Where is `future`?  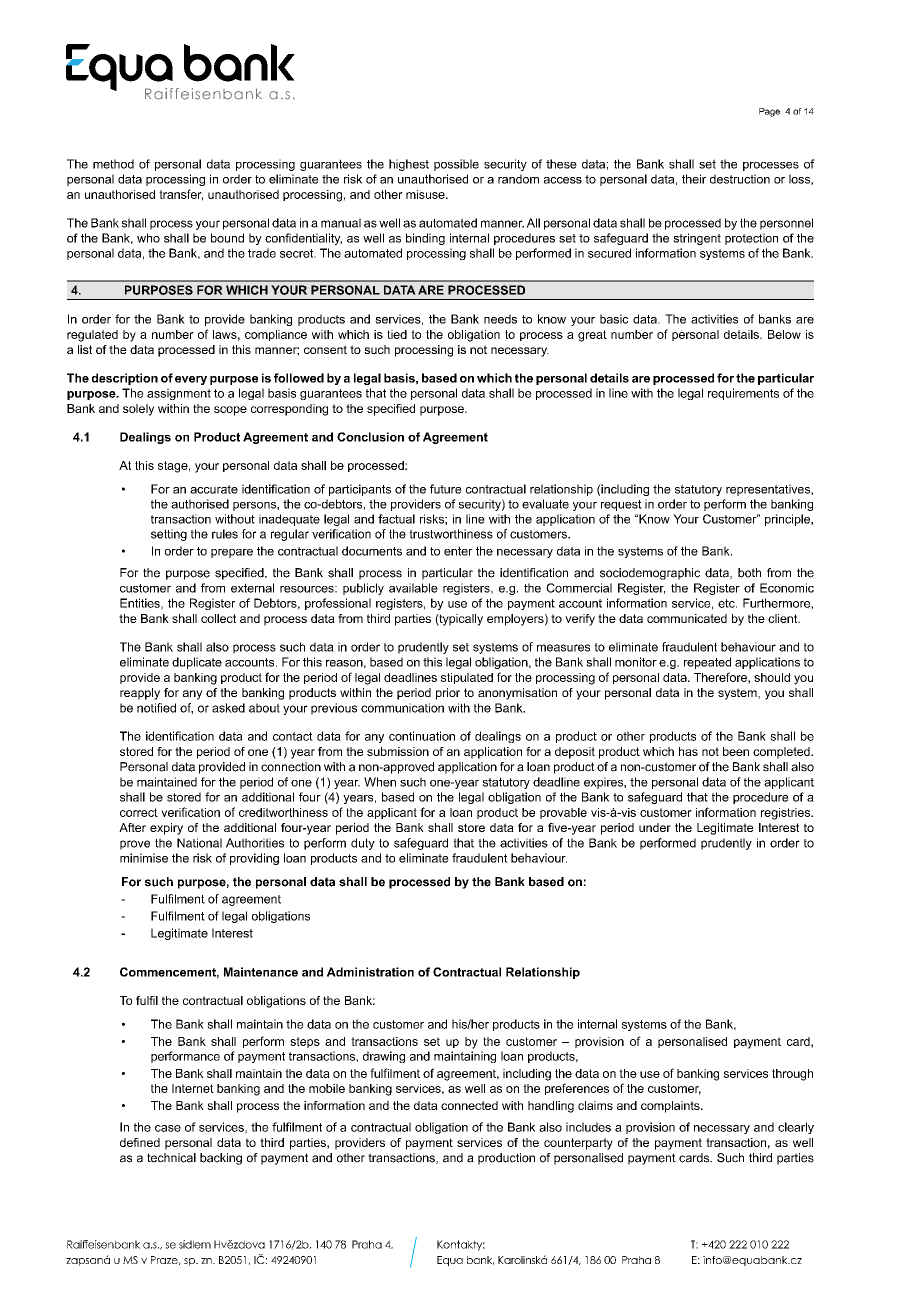
future is located at coordinates (446, 489).
